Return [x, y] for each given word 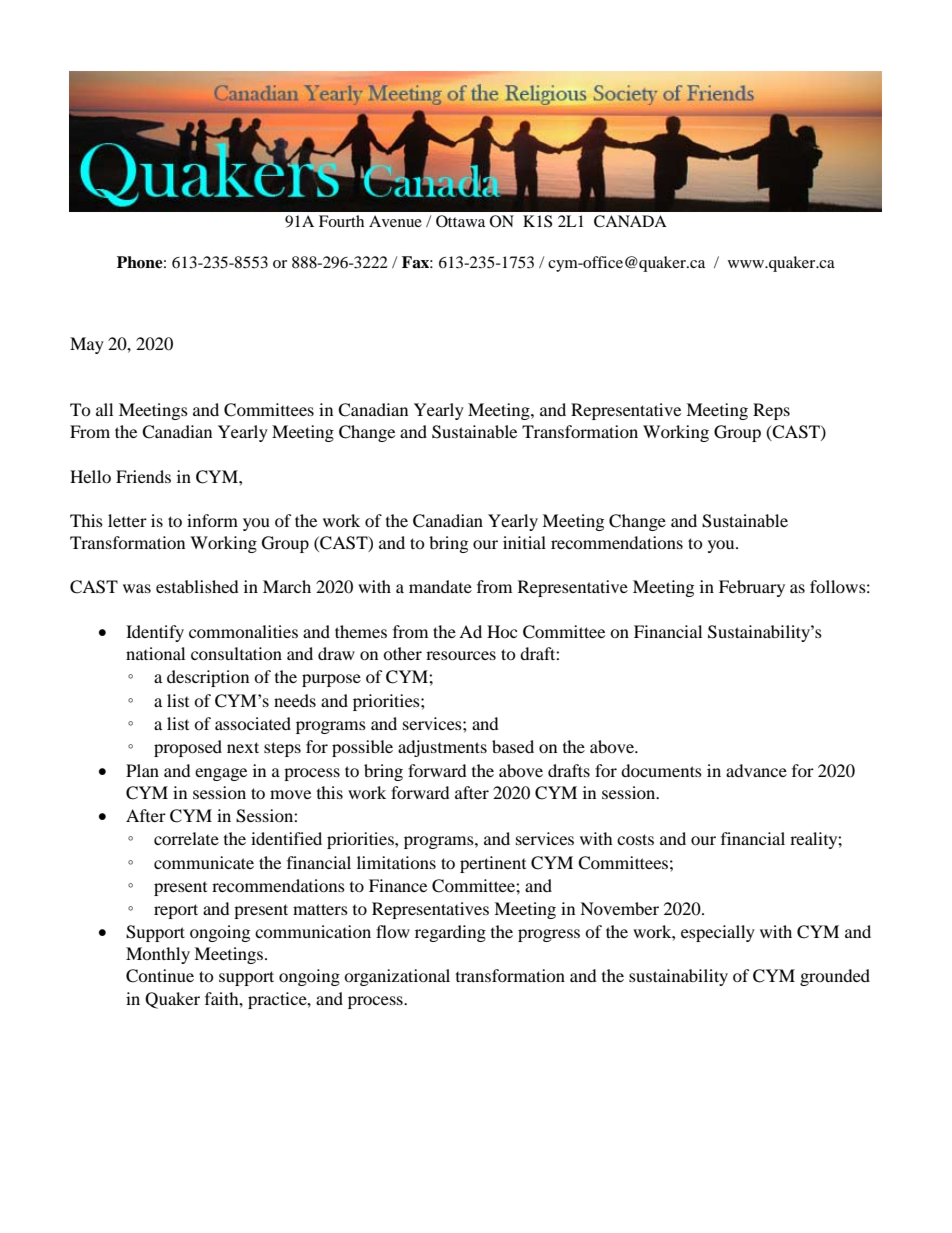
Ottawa [460, 221]
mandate [440, 586]
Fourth [341, 221]
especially [718, 933]
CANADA [630, 221]
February [752, 588]
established [197, 586]
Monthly [158, 955]
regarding [450, 933]
